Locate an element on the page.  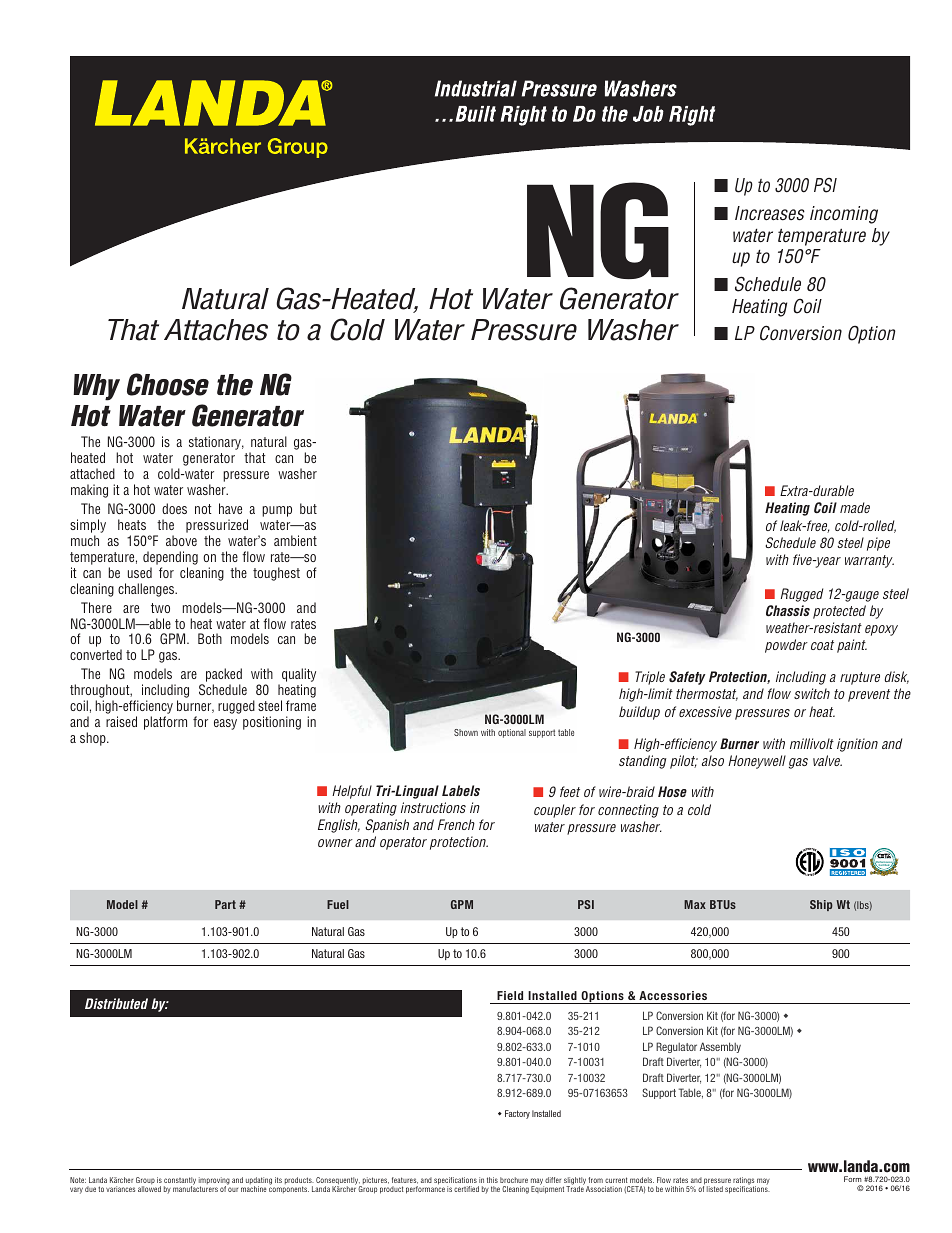
Increases is located at coordinates (770, 213).
